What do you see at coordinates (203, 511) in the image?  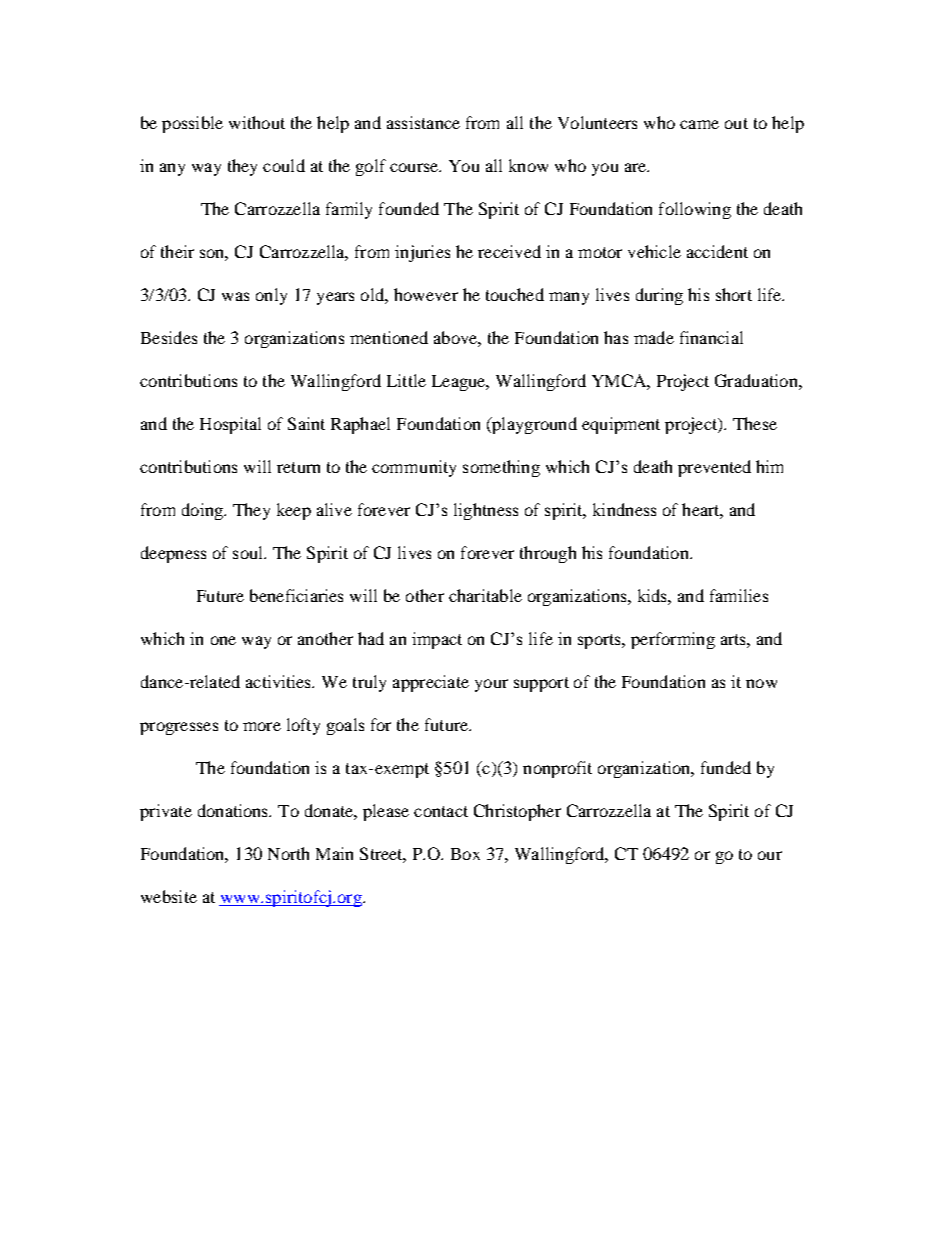 I see `doing` at bounding box center [203, 511].
